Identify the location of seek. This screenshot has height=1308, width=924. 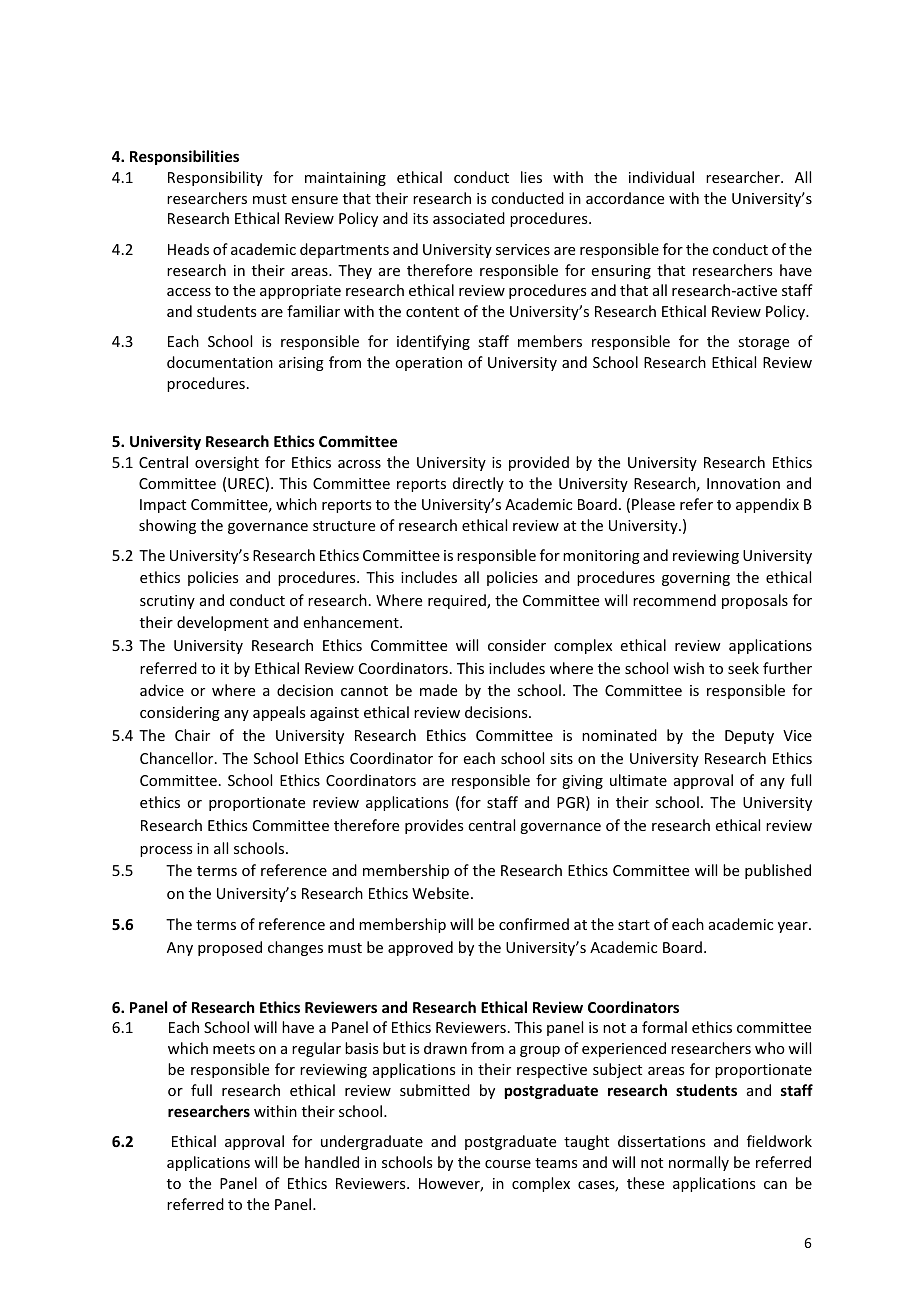
(743, 668).
